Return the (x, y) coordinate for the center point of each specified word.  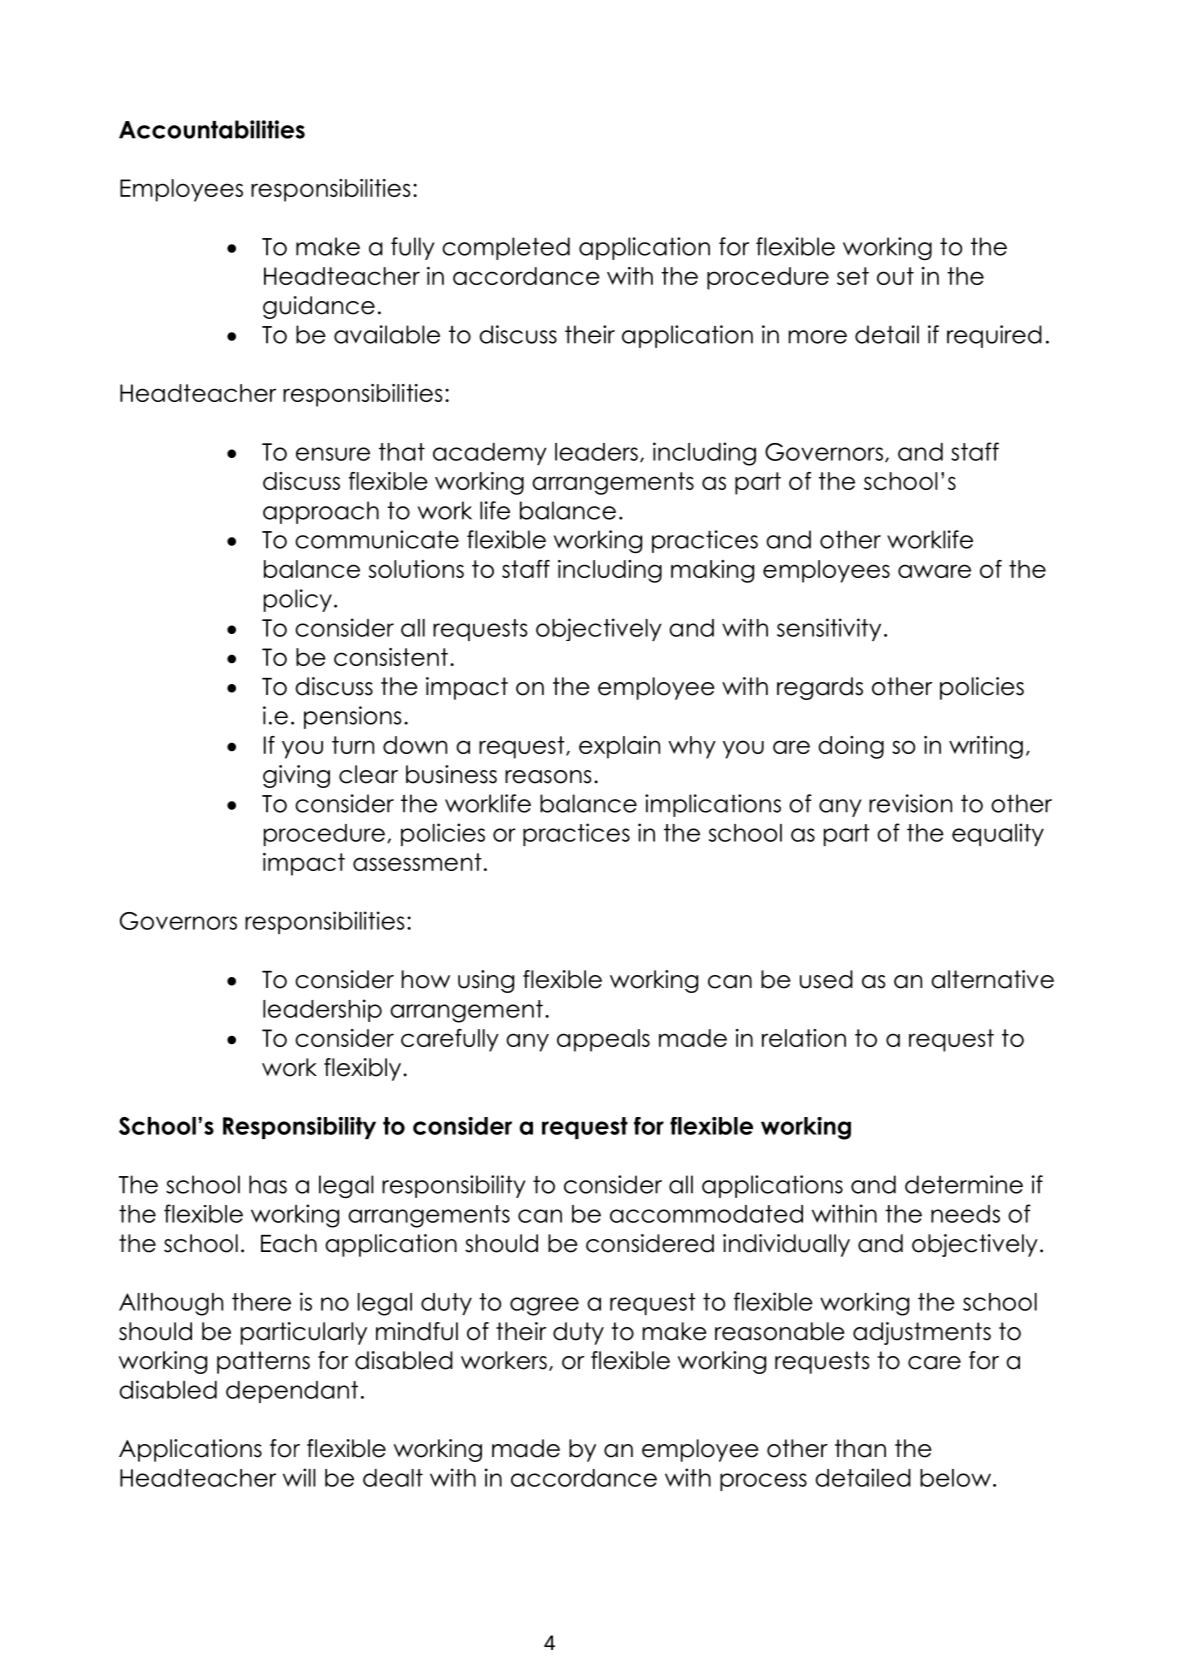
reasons (548, 777)
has (268, 1184)
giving (296, 776)
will (299, 1477)
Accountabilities (212, 129)
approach (321, 512)
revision (910, 803)
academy (490, 454)
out (895, 276)
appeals (603, 1040)
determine (964, 1184)
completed (506, 248)
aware (934, 571)
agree (544, 1306)
